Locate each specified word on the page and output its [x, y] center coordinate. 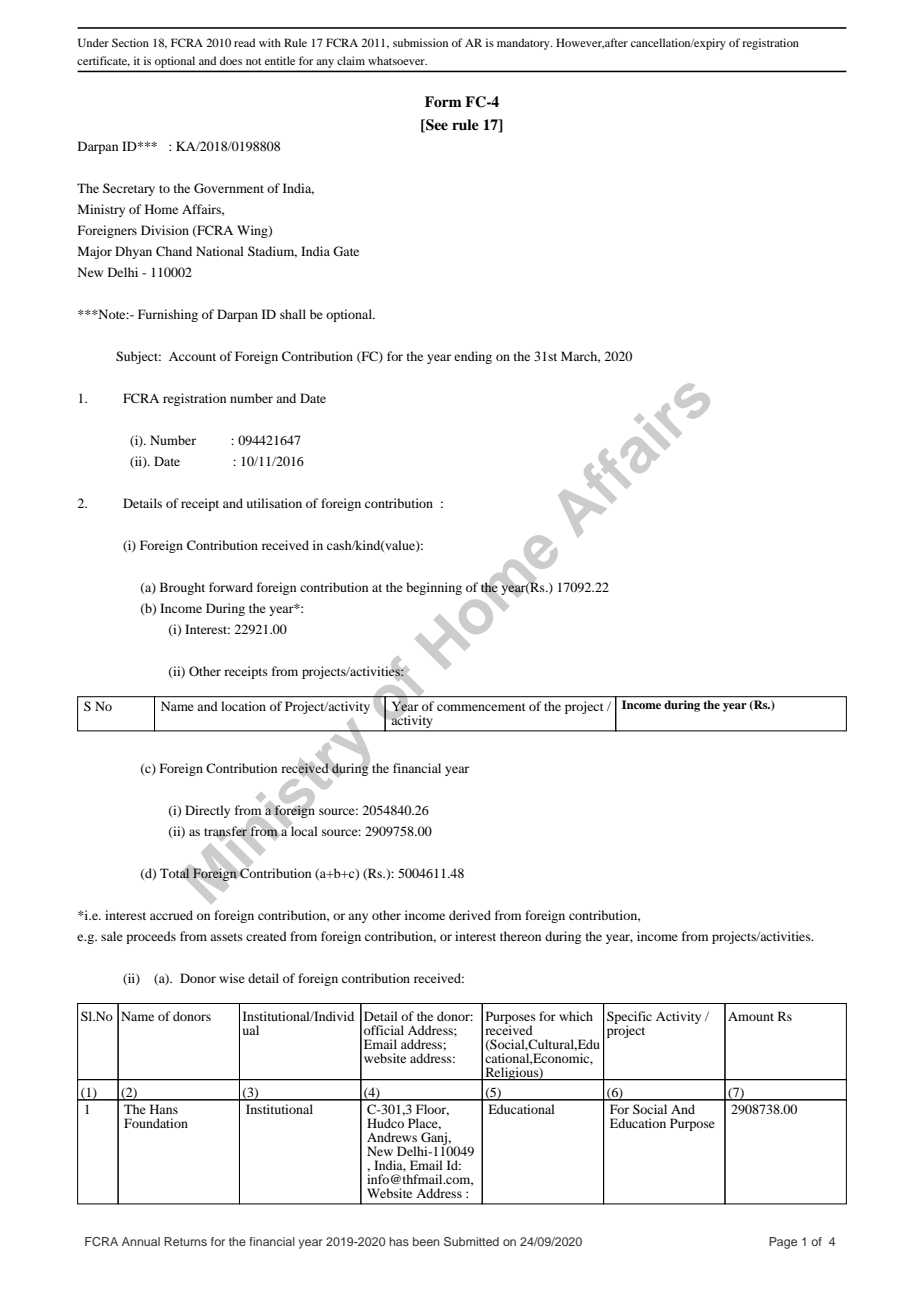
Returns [185, 1241]
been [426, 1241]
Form [443, 101]
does [231, 60]
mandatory [524, 44]
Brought [182, 588]
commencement [481, 707]
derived [470, 915]
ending [473, 357]
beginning [434, 588]
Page [783, 1243]
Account [192, 356]
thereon [520, 936]
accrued [171, 915]
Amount [751, 1016]
